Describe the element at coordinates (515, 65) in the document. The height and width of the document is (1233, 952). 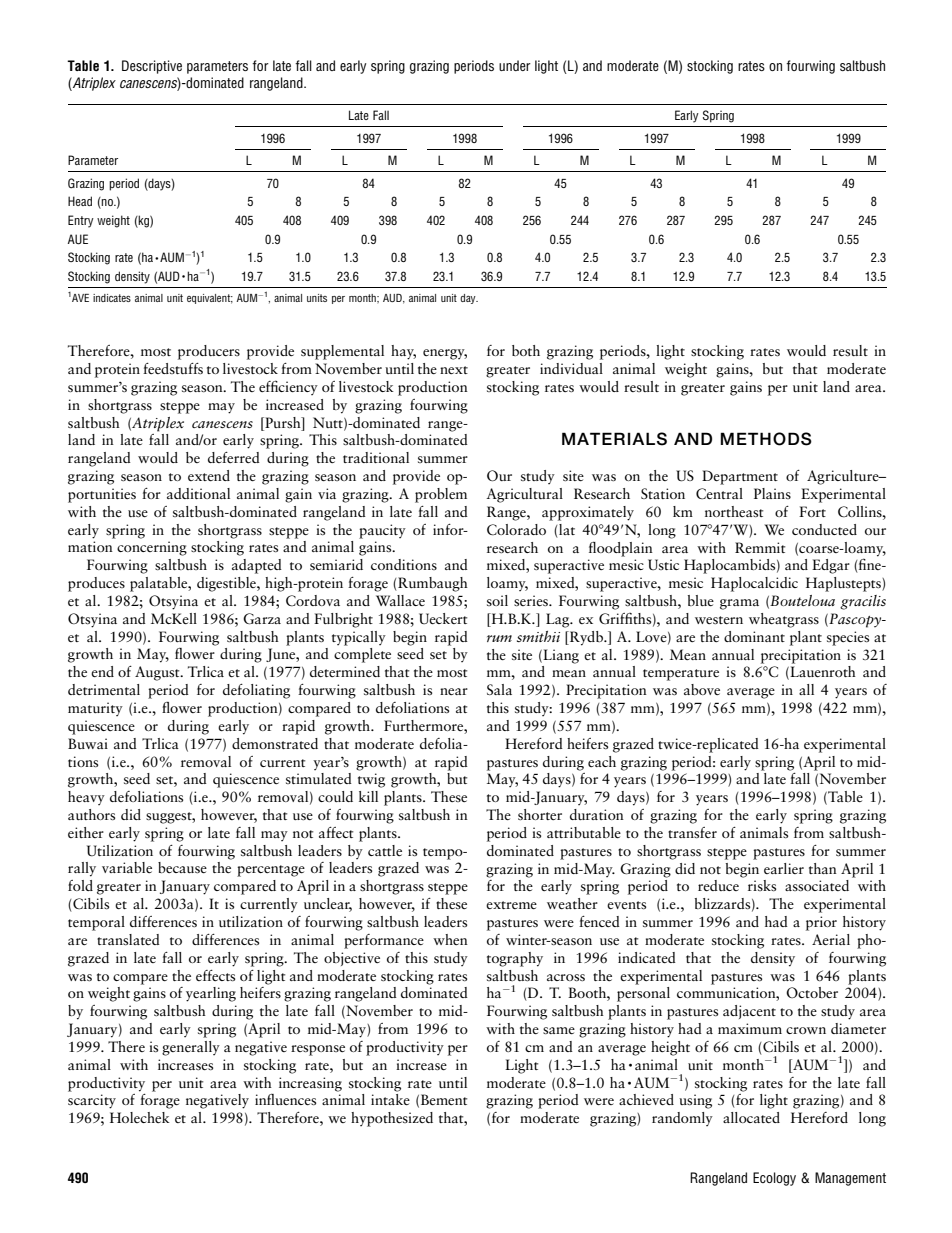
I see `under` at that location.
